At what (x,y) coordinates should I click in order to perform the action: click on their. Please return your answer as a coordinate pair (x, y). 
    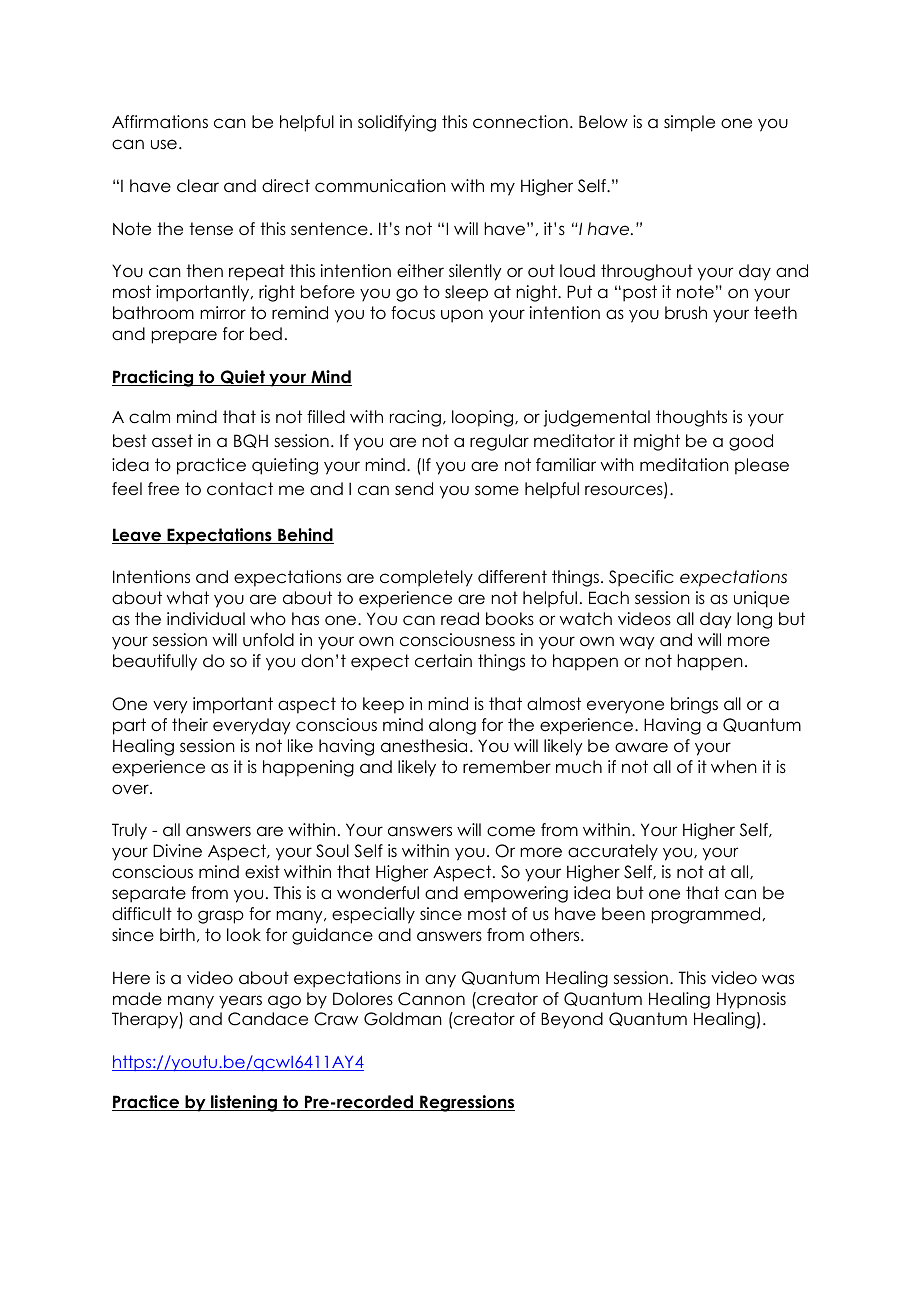
    Looking at the image, I should click on (190, 725).
